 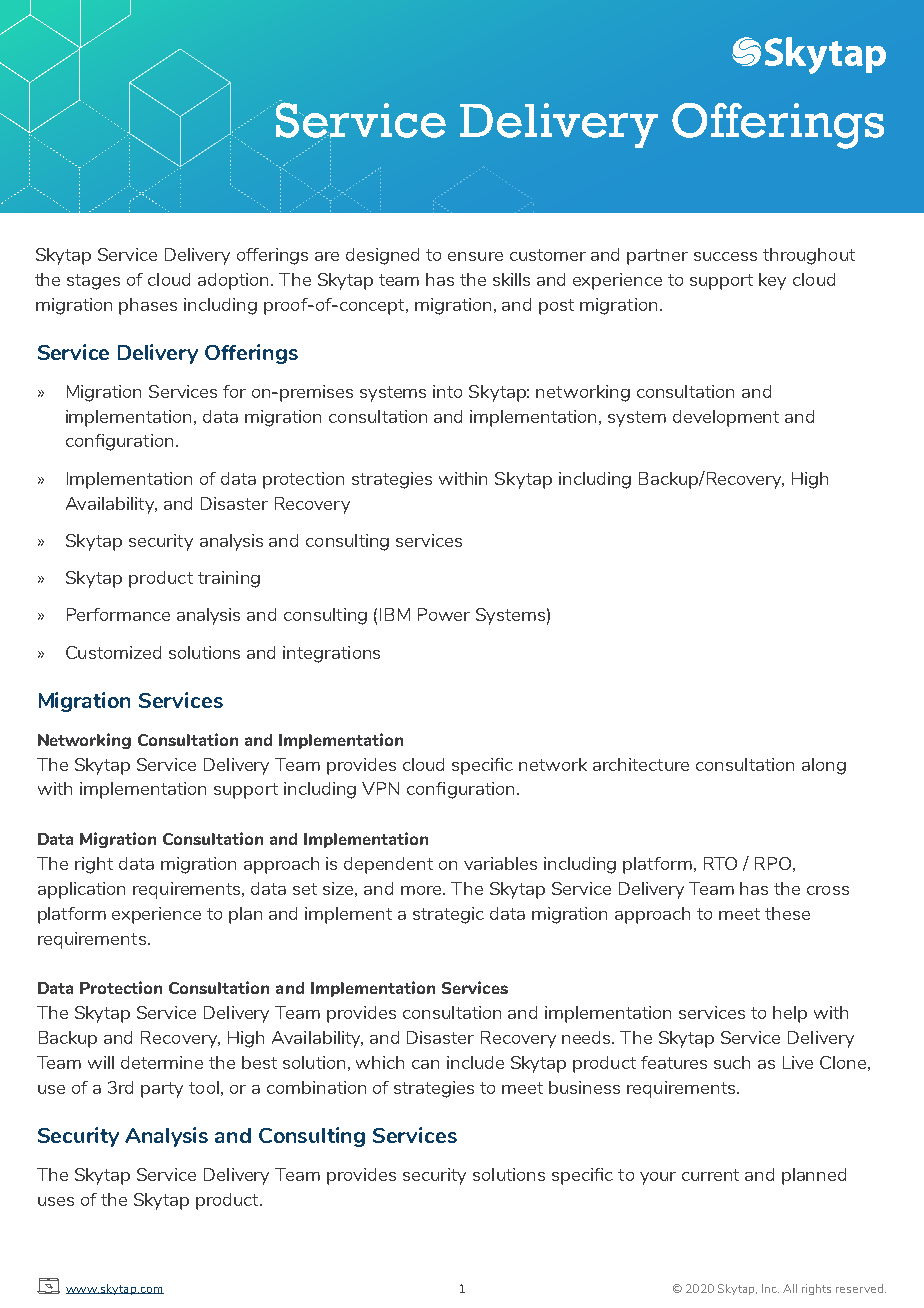 I want to click on phases, so click(x=148, y=306).
